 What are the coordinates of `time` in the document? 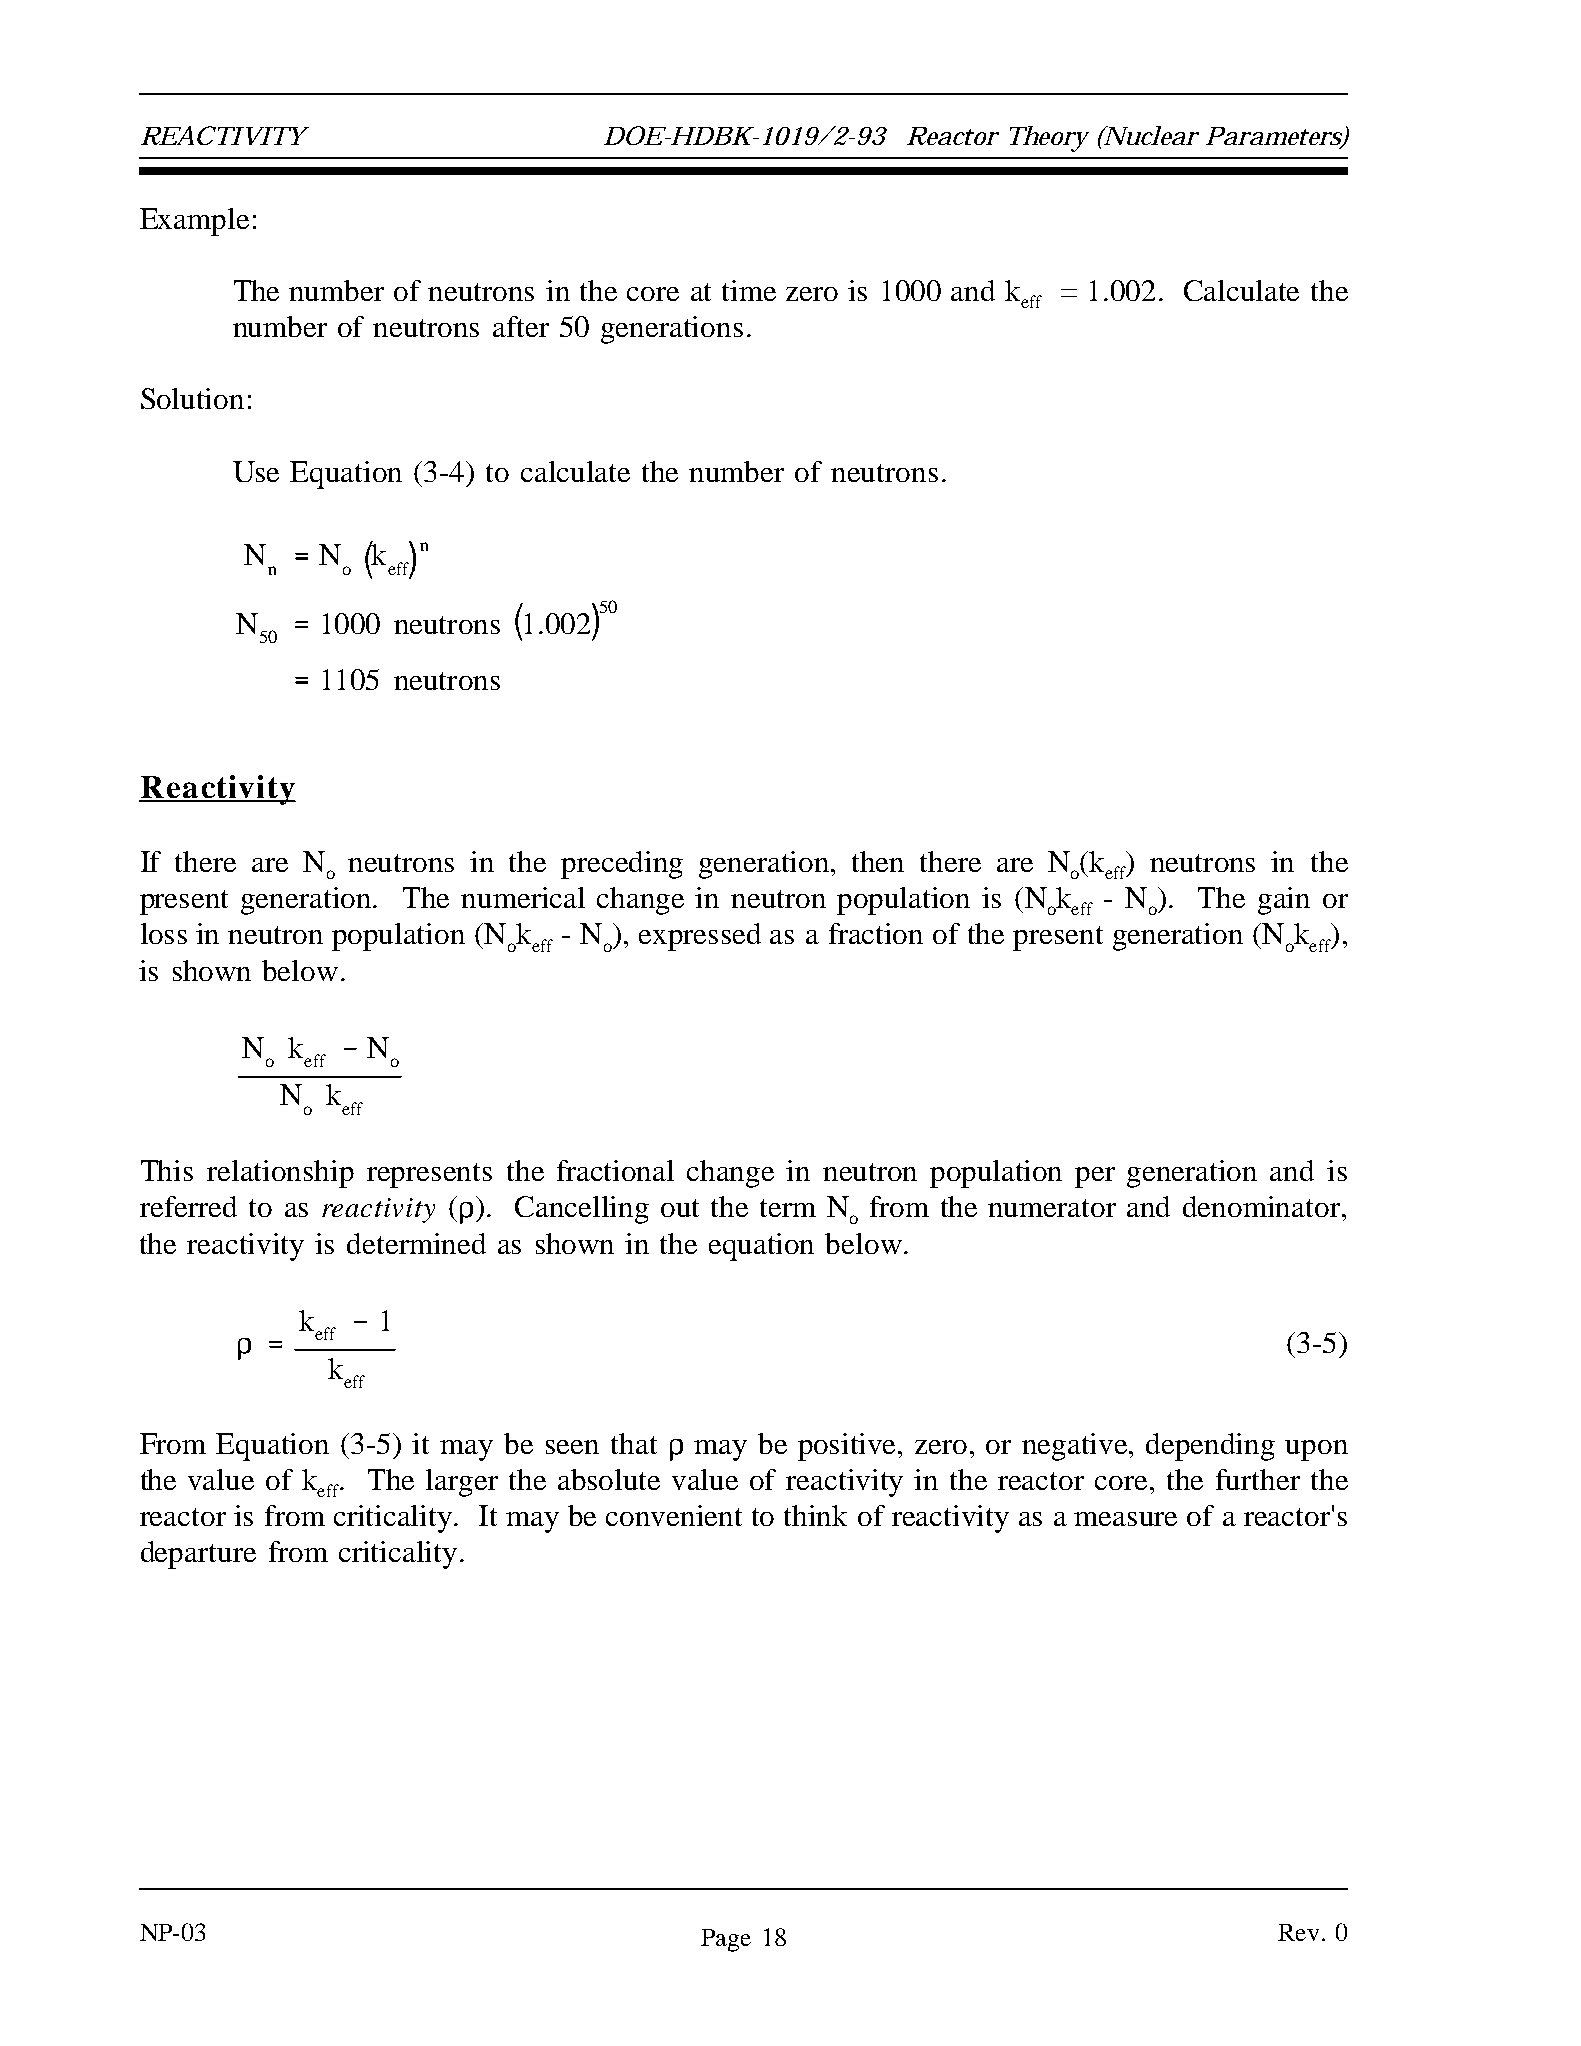 It's located at (749, 290).
